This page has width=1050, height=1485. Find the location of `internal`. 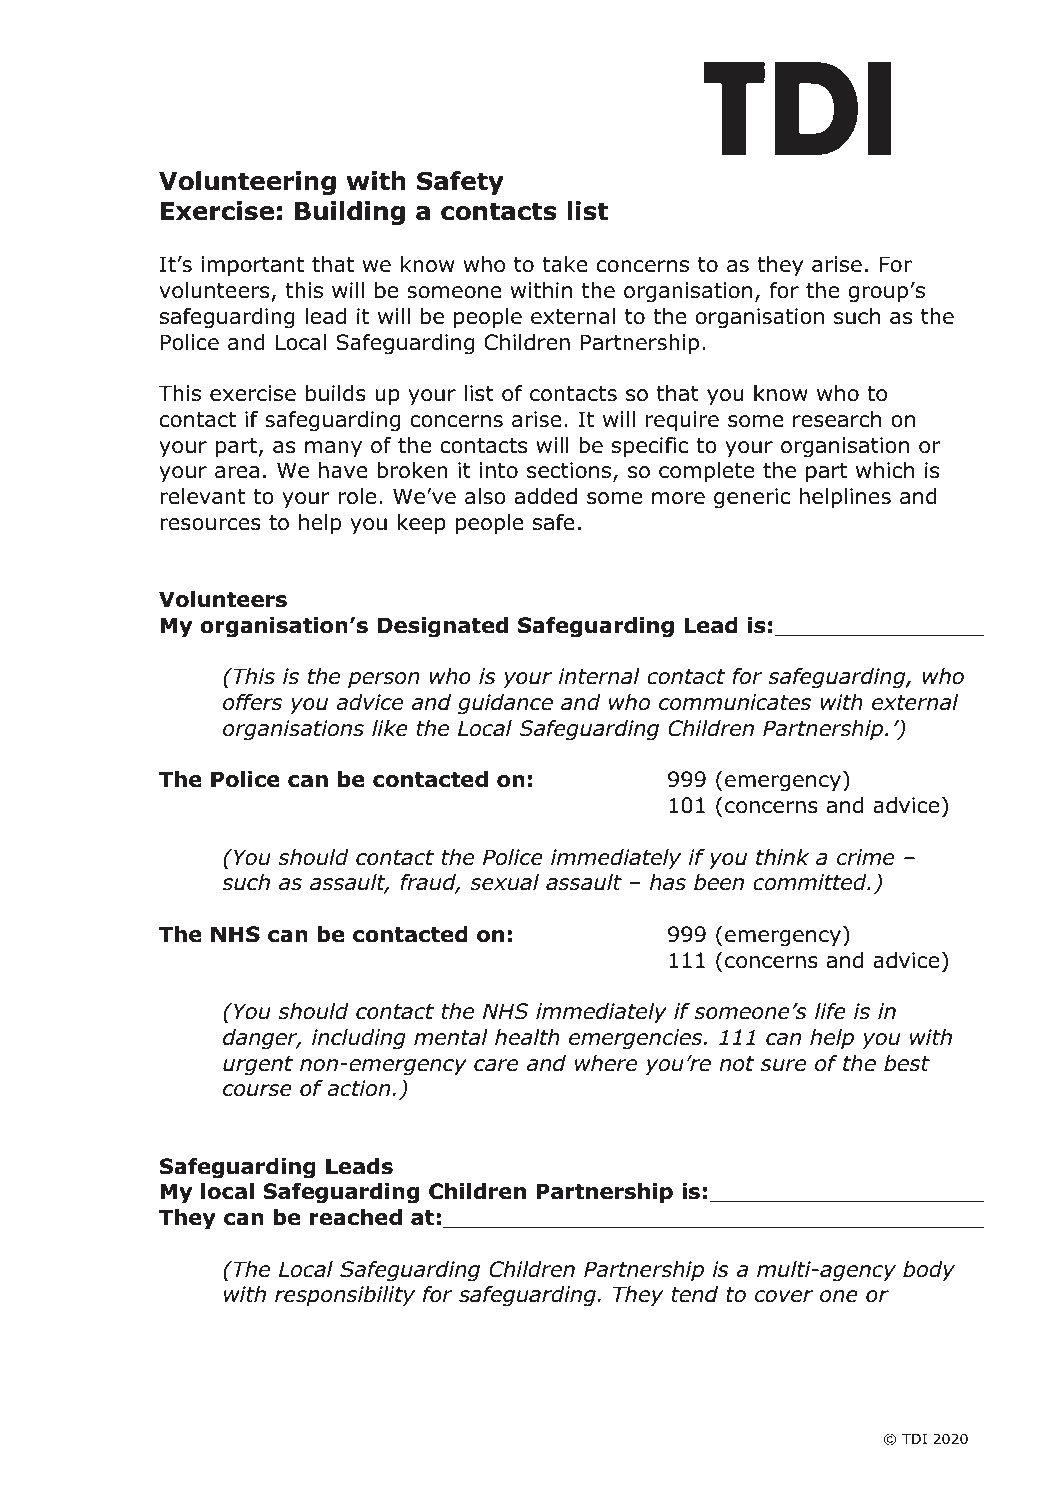

internal is located at coordinates (599, 676).
